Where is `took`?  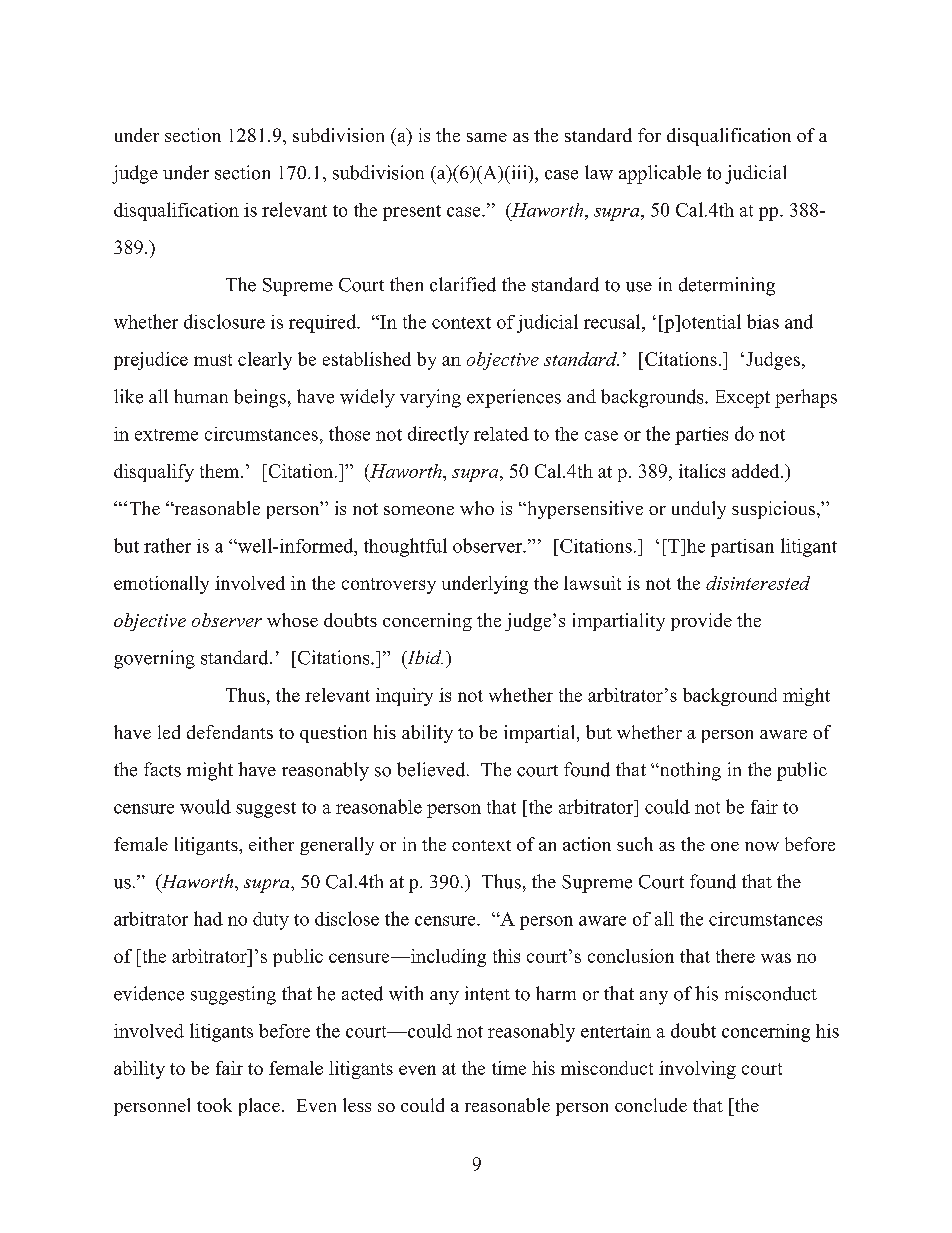 took is located at coordinates (214, 1105).
